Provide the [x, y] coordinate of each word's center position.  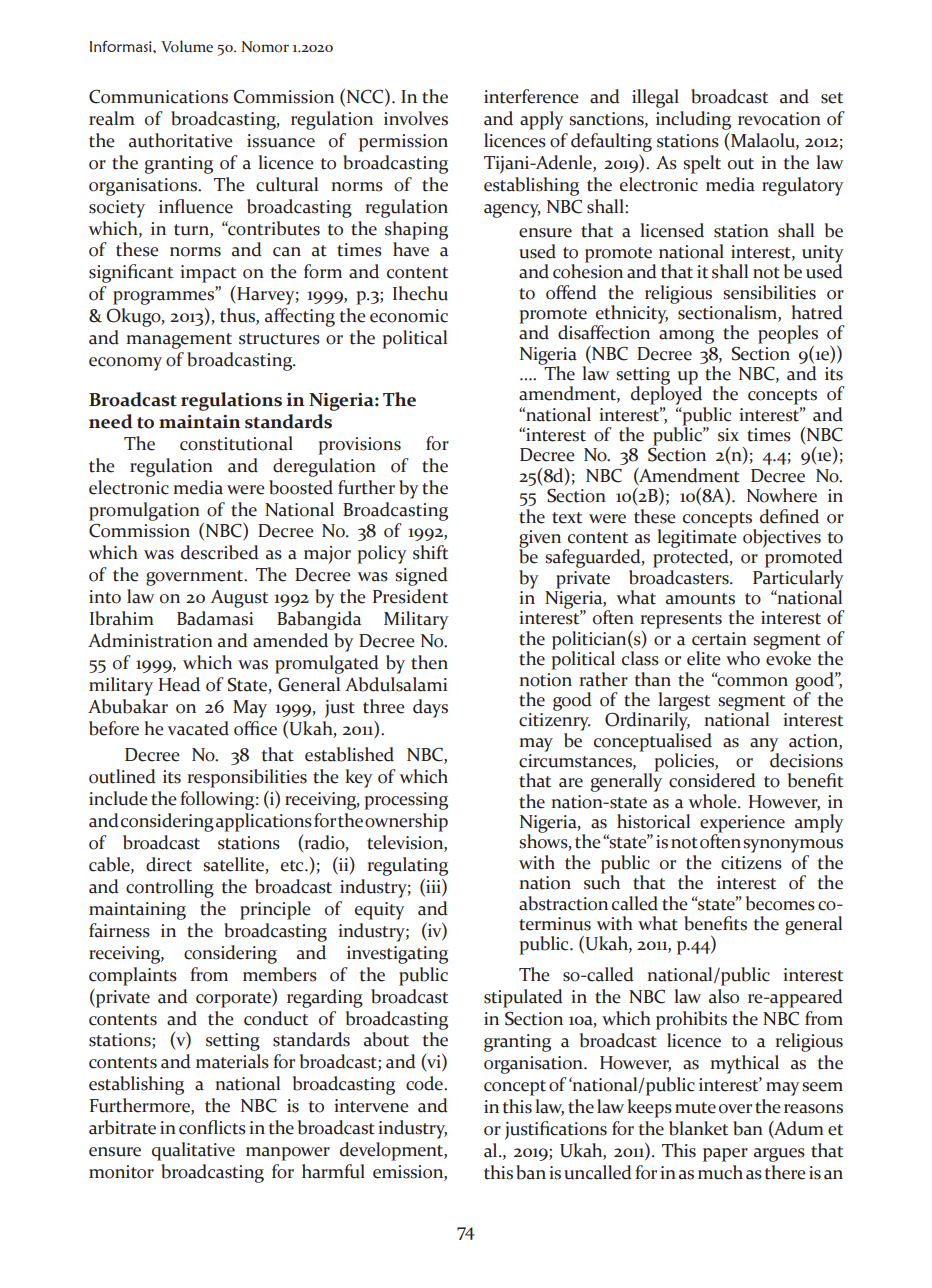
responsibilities [247, 778]
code [425, 1083]
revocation [779, 119]
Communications [158, 97]
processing [406, 801]
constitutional [236, 443]
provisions [359, 446]
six [728, 435]
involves [416, 118]
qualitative [193, 1151]
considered [712, 780]
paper [725, 1155]
